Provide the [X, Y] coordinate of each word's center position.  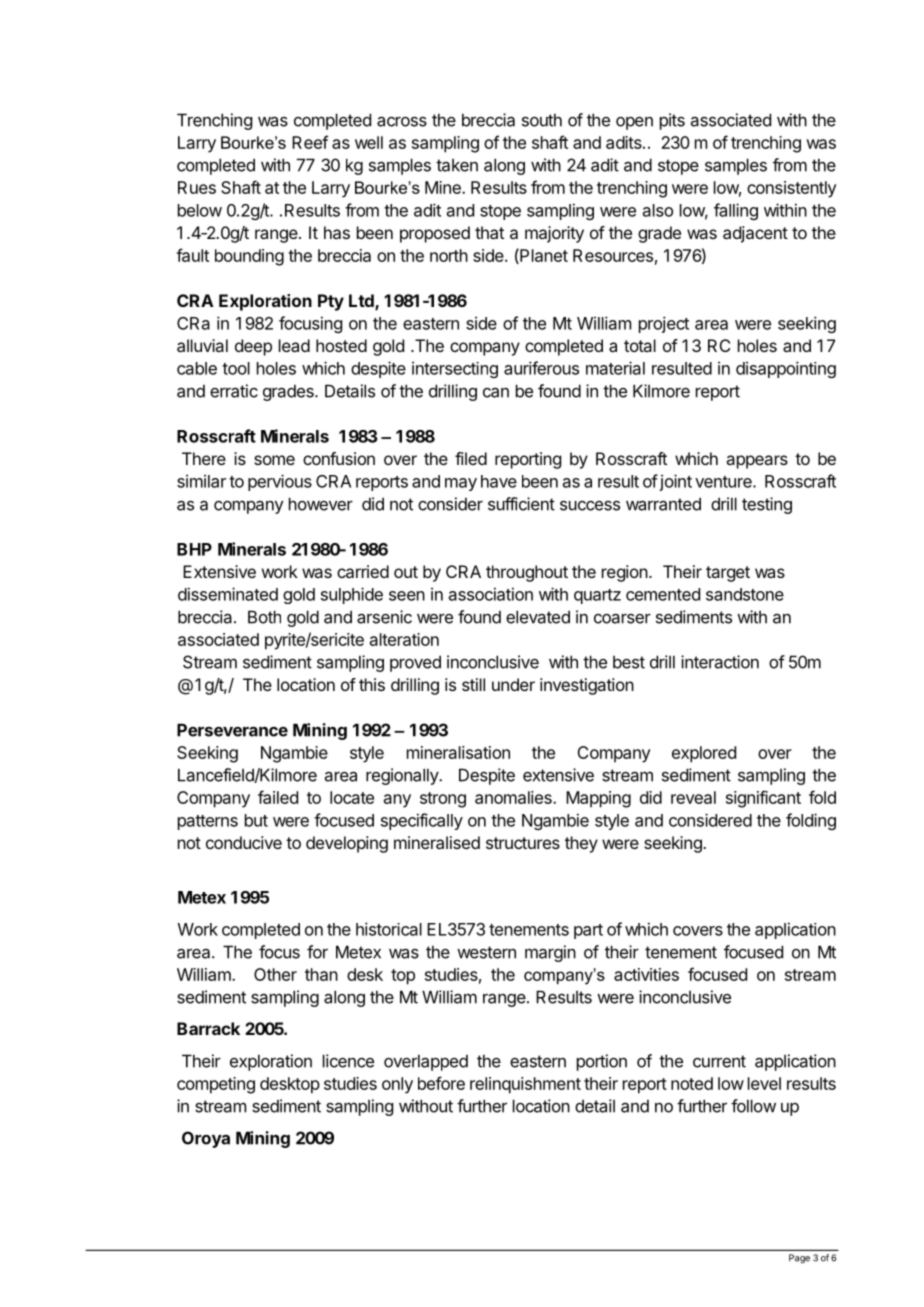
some [274, 460]
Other [275, 974]
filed [471, 458]
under [513, 684]
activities [646, 974]
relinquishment [525, 1085]
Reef [310, 142]
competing [216, 1085]
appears [757, 462]
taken [457, 165]
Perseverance [232, 730]
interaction [720, 662]
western [486, 952]
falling [736, 211]
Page [799, 1259]
